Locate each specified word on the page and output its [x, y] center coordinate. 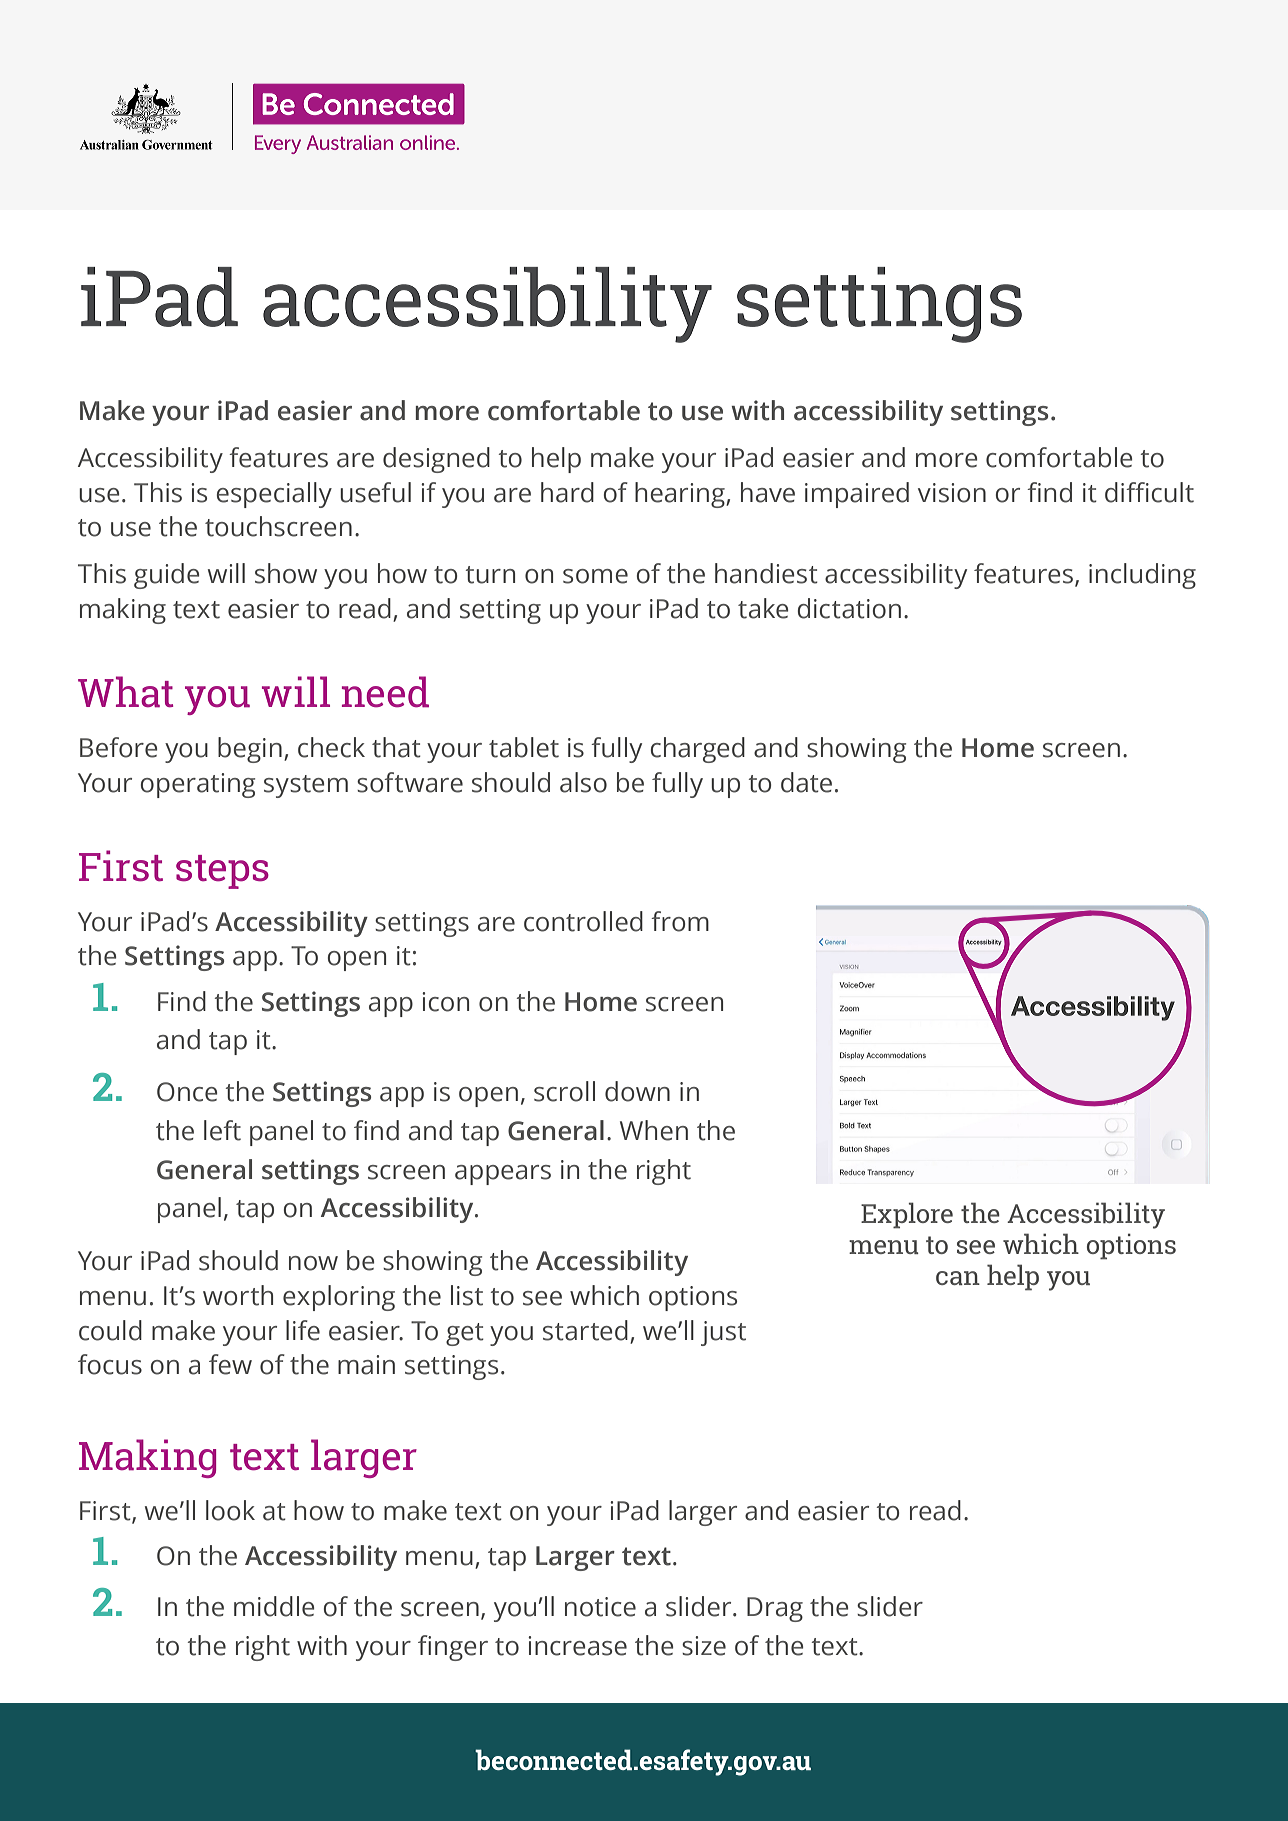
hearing [681, 495]
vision [952, 493]
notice [600, 1607]
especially [274, 495]
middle [274, 1606]
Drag [775, 1609]
